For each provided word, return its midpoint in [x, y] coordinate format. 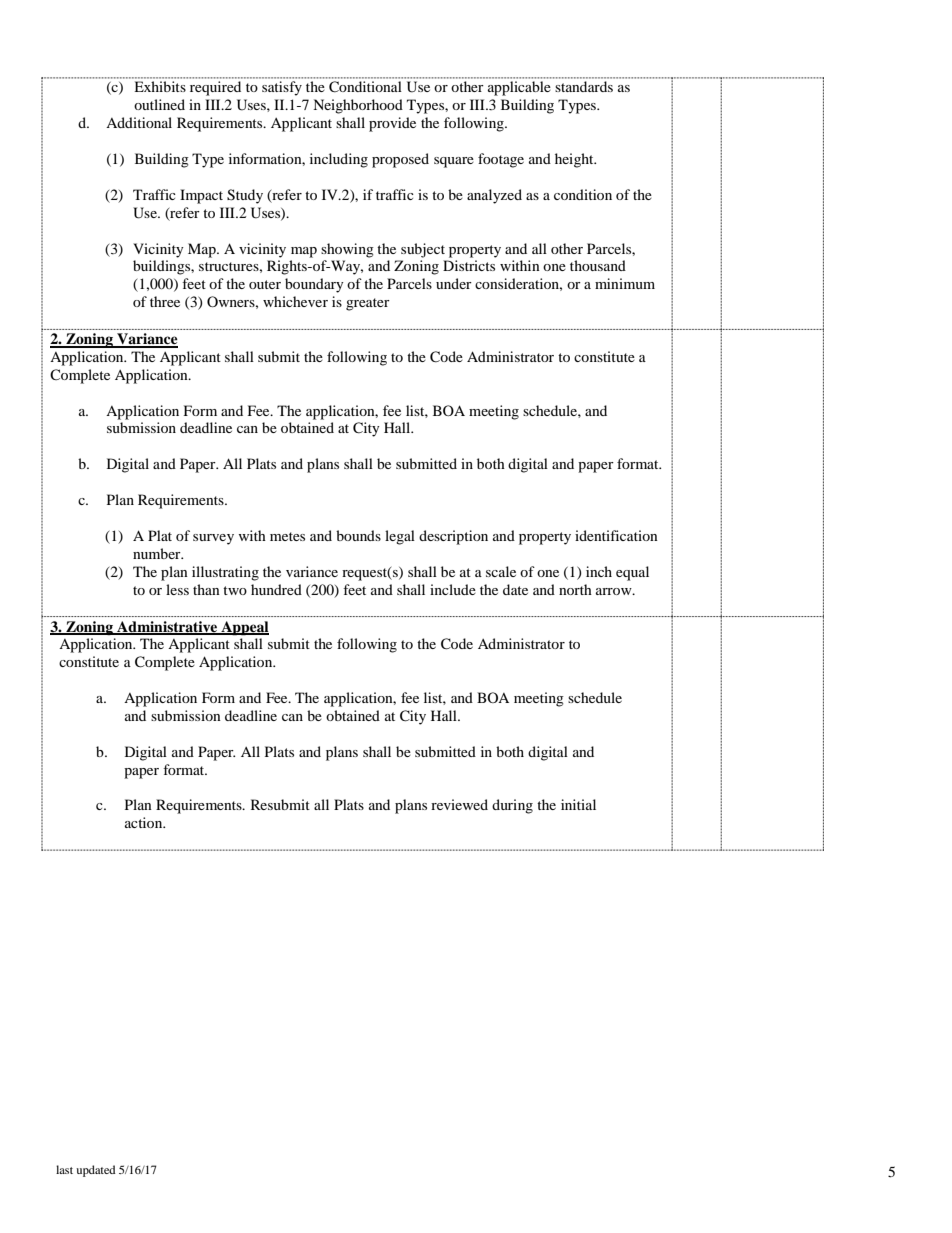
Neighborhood [358, 106]
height [575, 160]
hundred [276, 589]
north [575, 589]
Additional [139, 122]
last [64, 1169]
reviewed [459, 804]
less [177, 589]
